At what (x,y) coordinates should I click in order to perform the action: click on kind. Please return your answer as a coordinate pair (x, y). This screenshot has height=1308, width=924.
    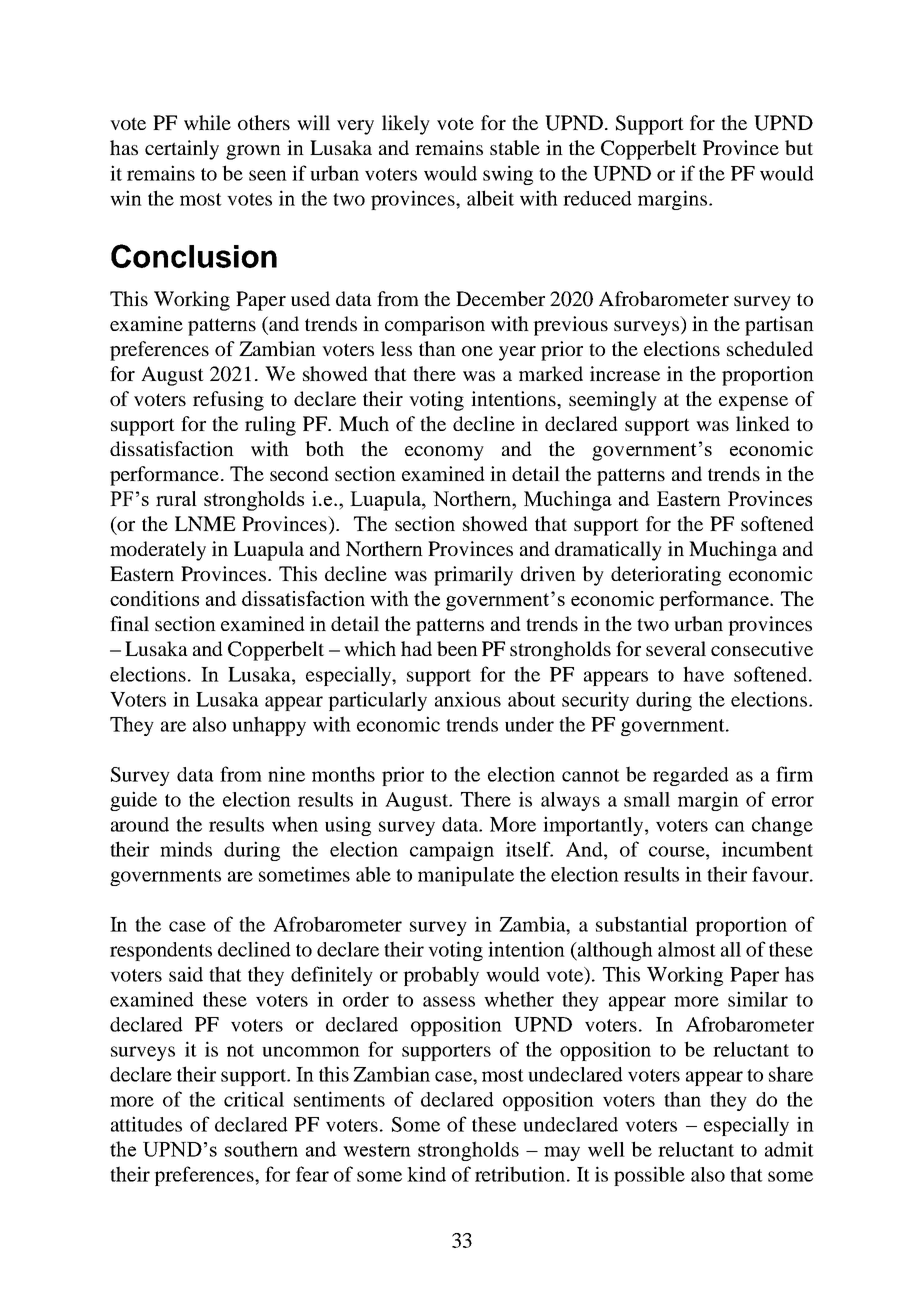
    Looking at the image, I should click on (426, 1174).
